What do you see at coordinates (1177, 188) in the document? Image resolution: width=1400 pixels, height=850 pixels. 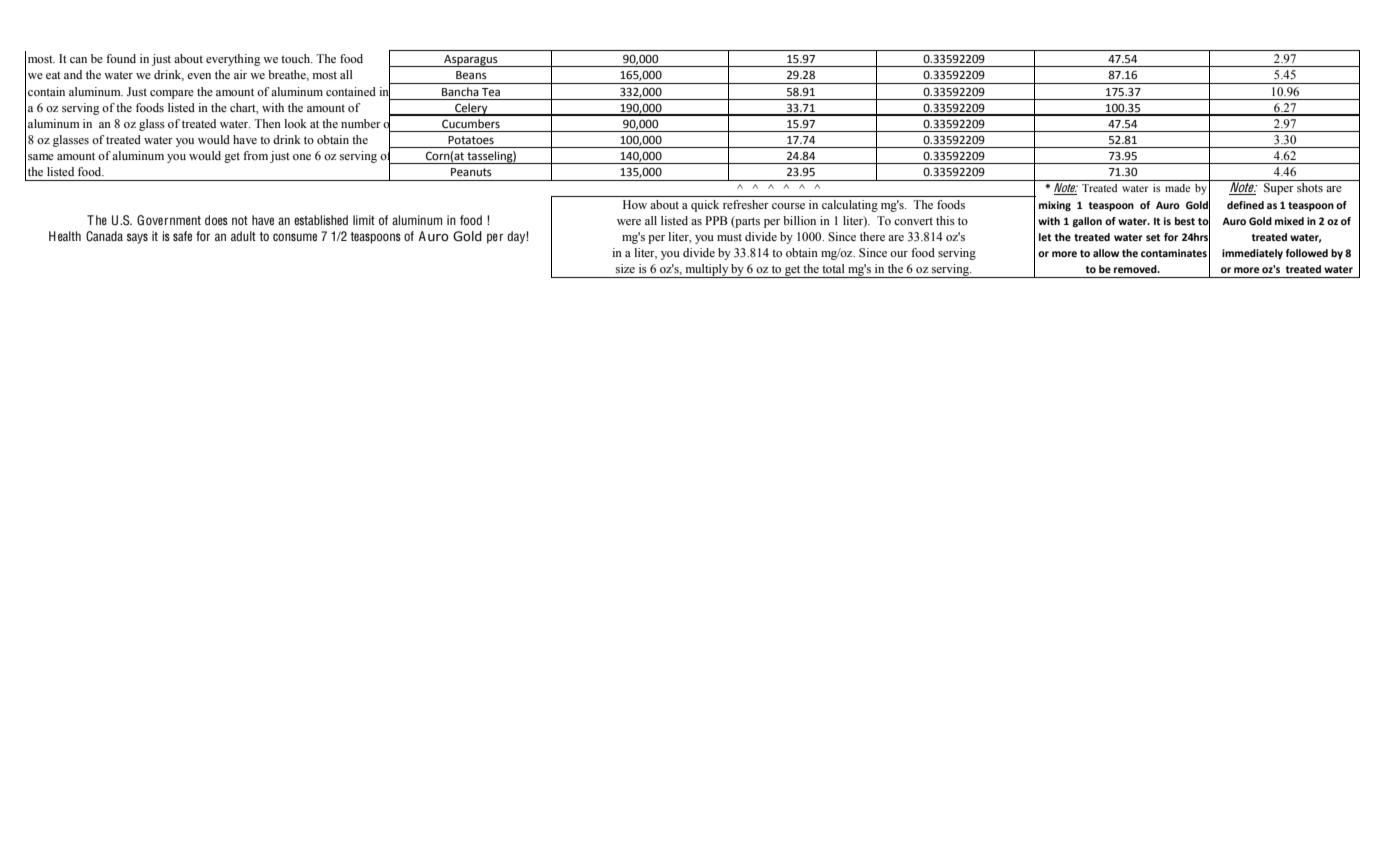 I see `made` at bounding box center [1177, 188].
